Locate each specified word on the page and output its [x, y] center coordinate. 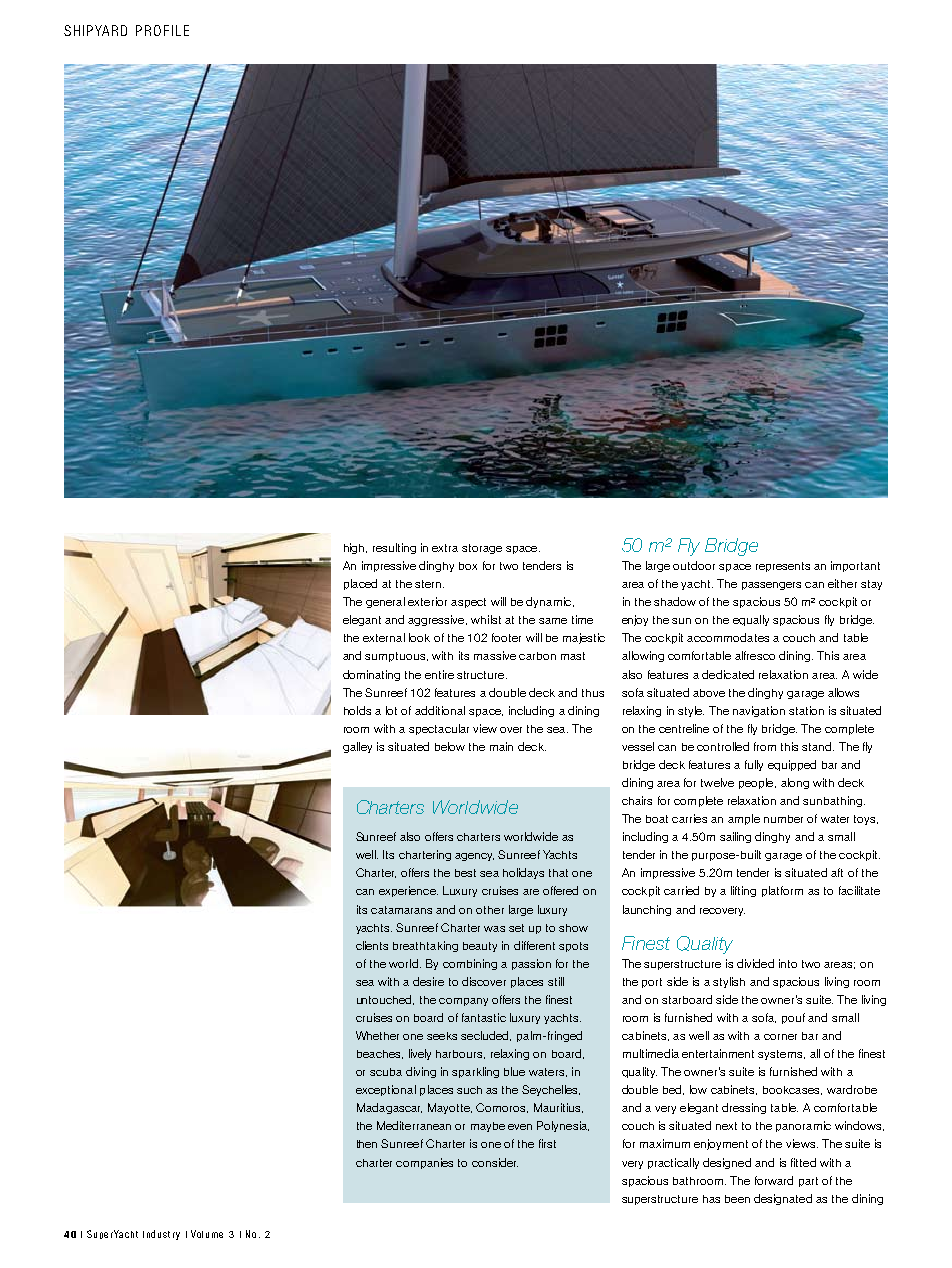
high [355, 548]
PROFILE [162, 30]
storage [482, 549]
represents [783, 567]
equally [751, 620]
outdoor [694, 565]
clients [372, 945]
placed [360, 584]
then [367, 1144]
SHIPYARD [95, 30]
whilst [486, 619]
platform [782, 891]
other [490, 910]
